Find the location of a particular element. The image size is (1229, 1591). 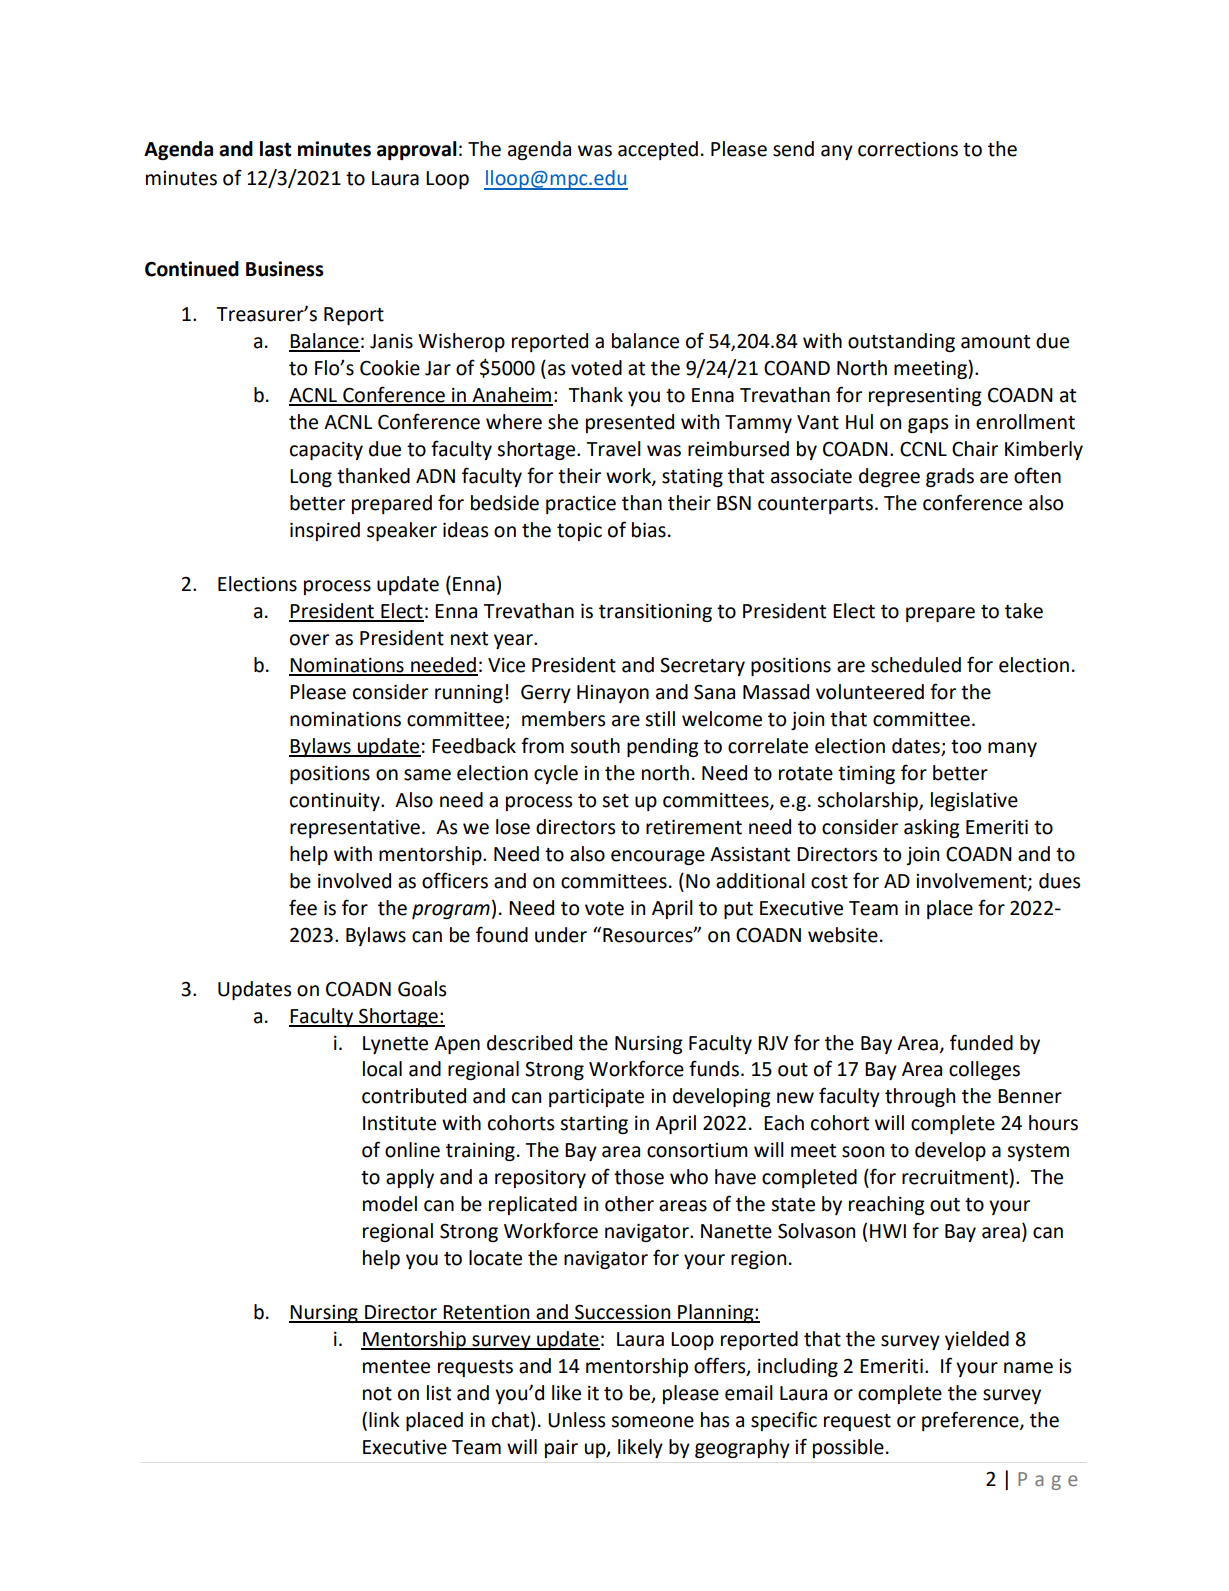

corrections is located at coordinates (908, 149).
